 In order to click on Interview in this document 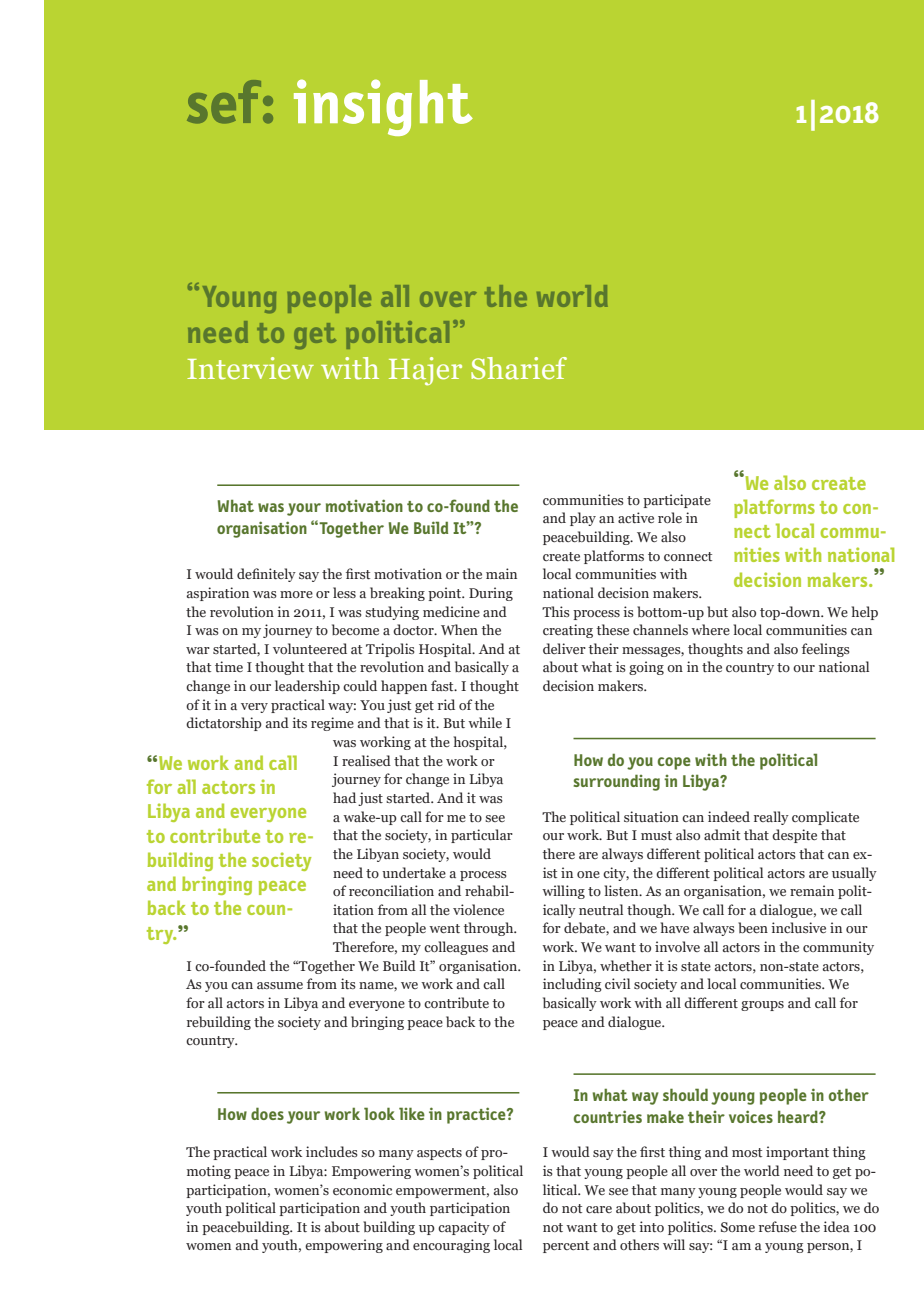, I will do `click(250, 368)`.
